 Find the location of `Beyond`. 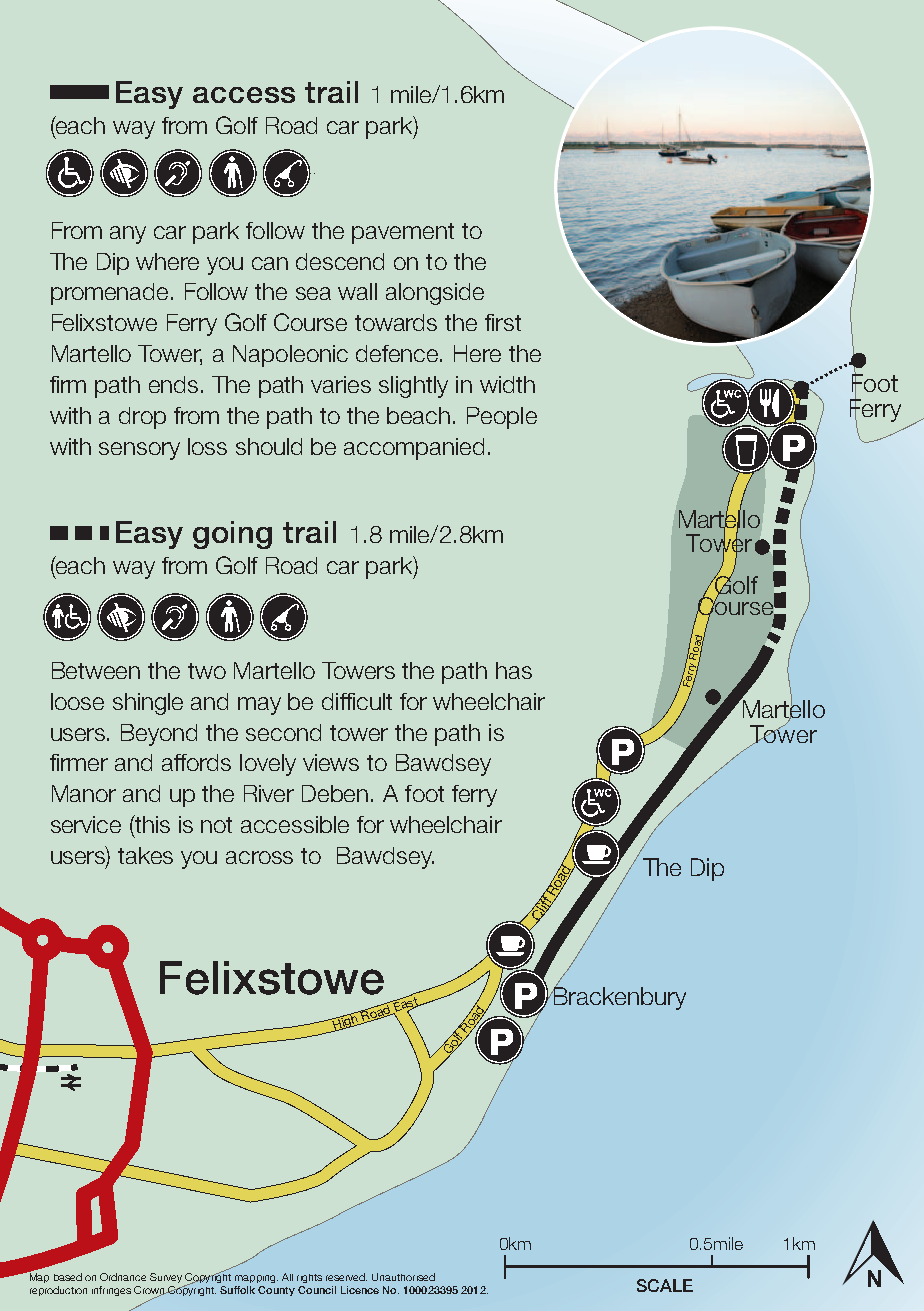

Beyond is located at coordinates (159, 735).
